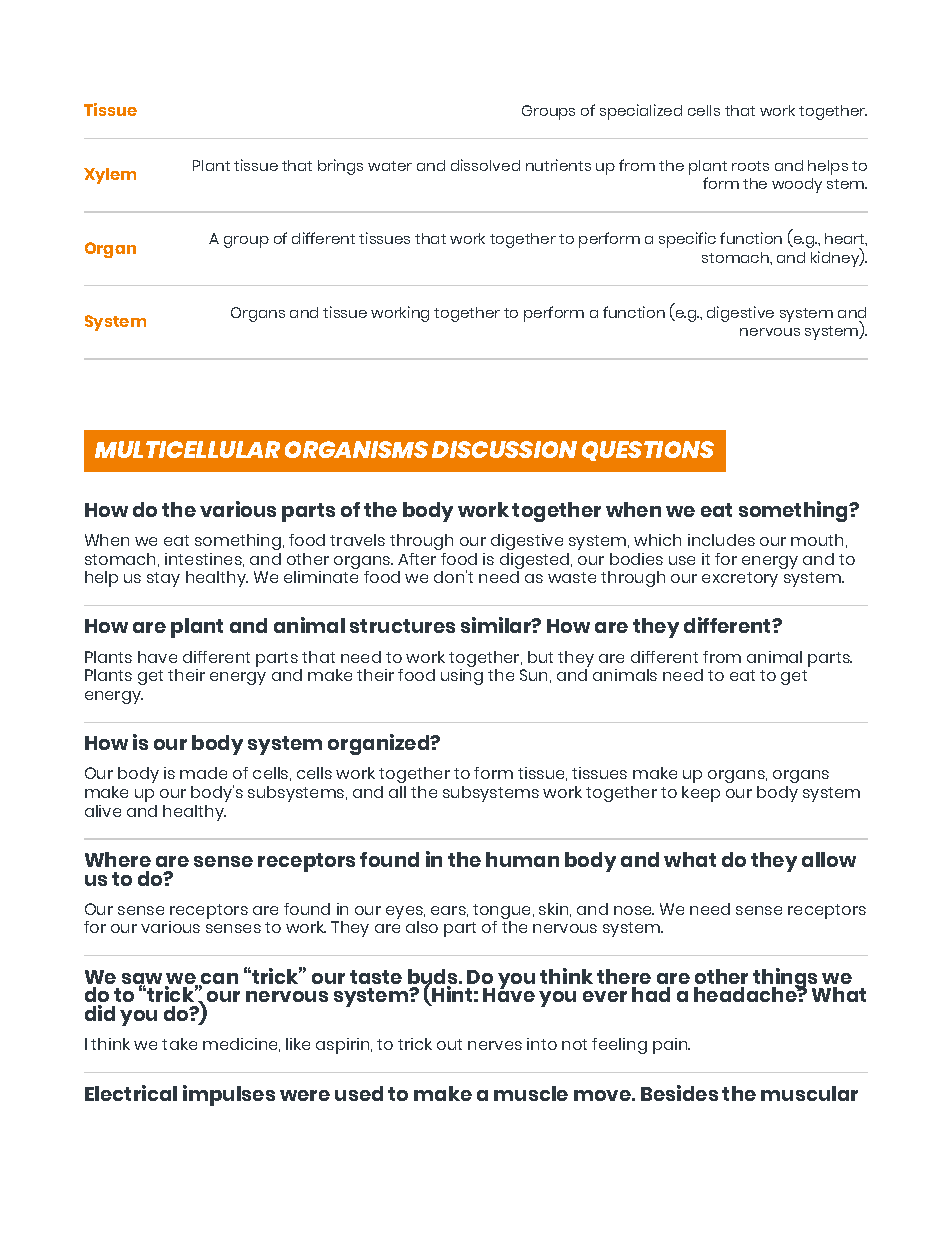 Image resolution: width=952 pixels, height=1233 pixels. What do you see at coordinates (163, 579) in the screenshot?
I see `stay` at bounding box center [163, 579].
